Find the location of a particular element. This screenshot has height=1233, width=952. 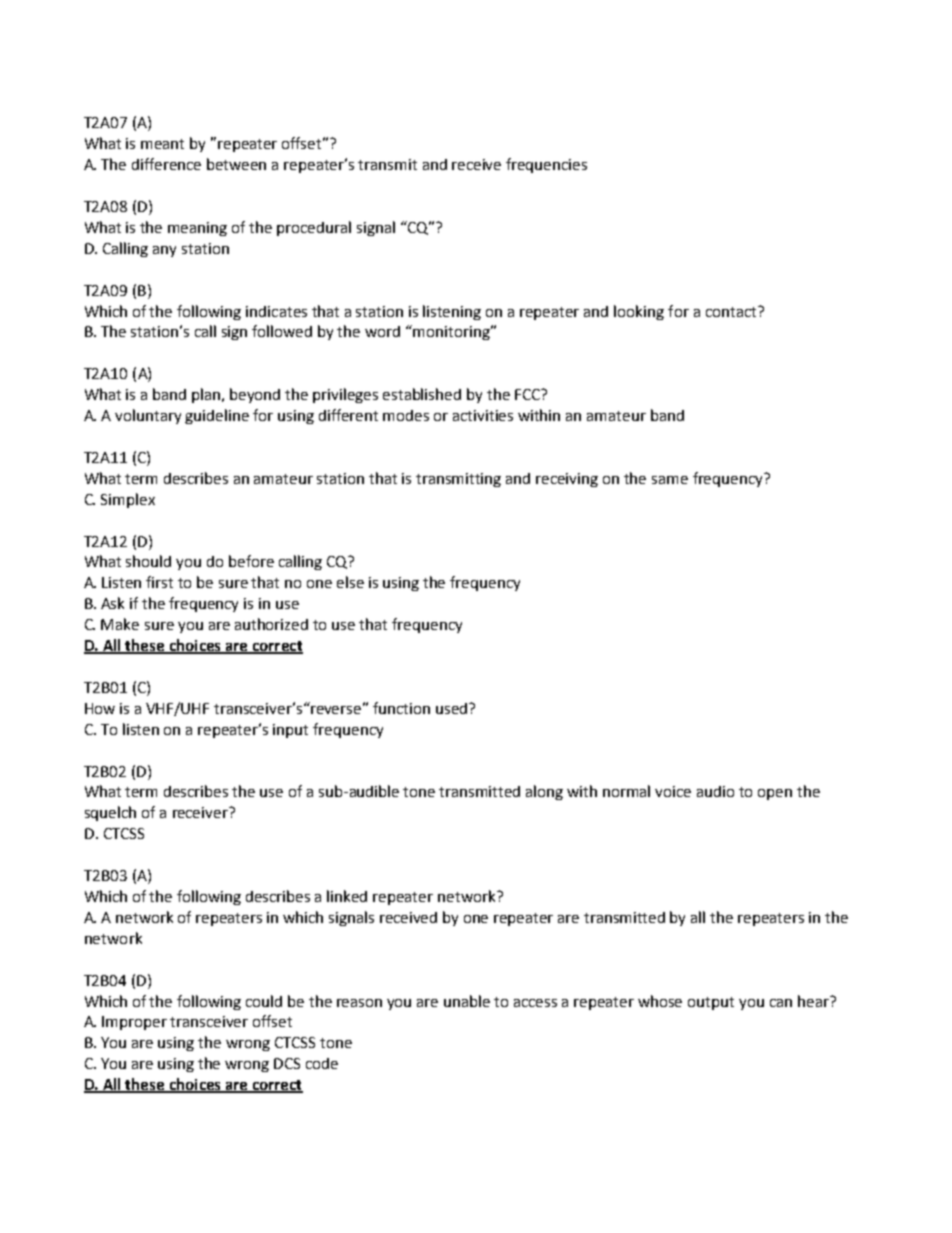

unable is located at coordinates (467, 1001).
